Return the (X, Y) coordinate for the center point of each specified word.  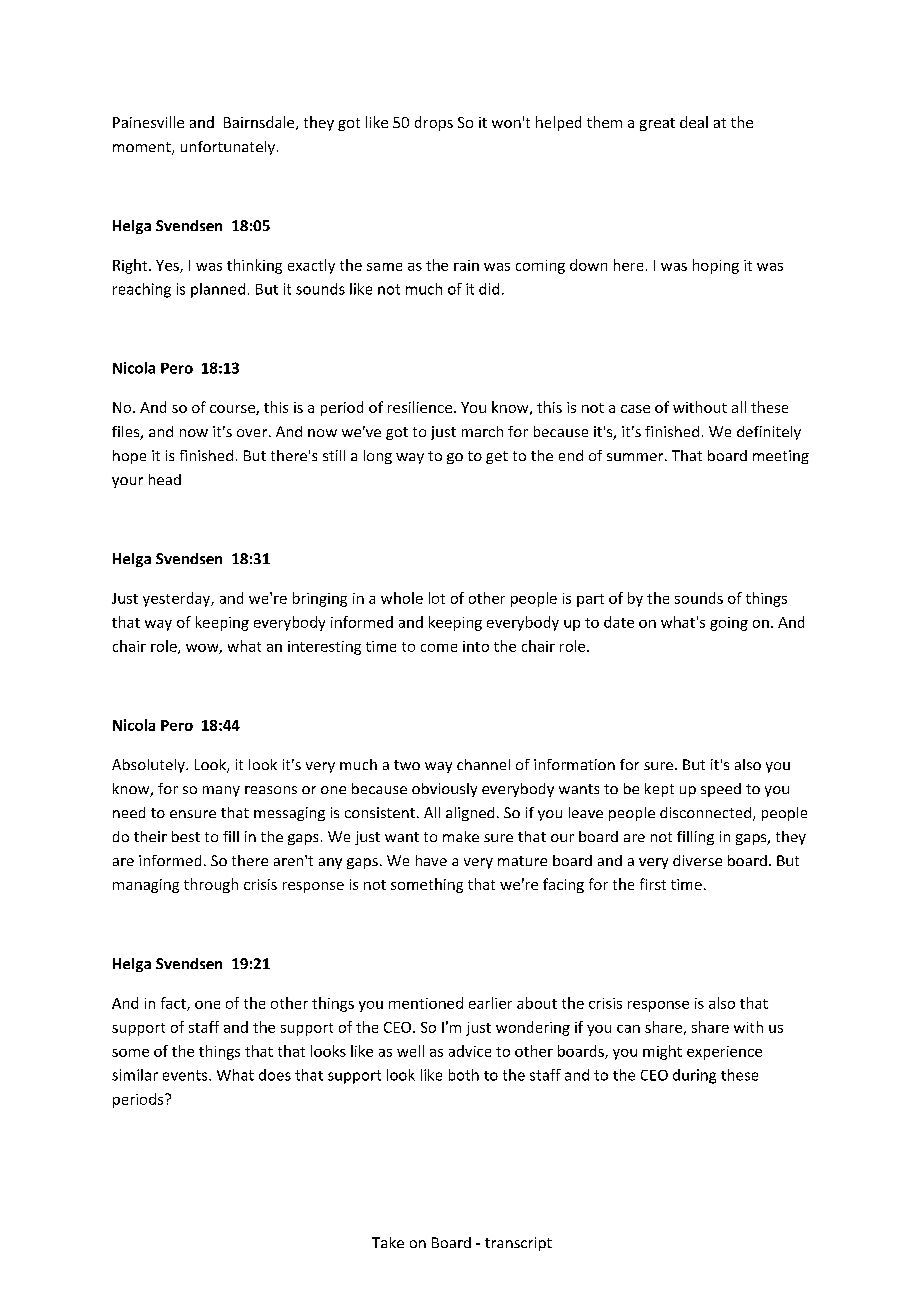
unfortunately (228, 148)
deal (694, 122)
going (729, 624)
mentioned (426, 1003)
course (233, 410)
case (635, 409)
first (653, 884)
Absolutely (149, 766)
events (186, 1075)
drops (434, 123)
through (211, 885)
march (482, 431)
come (439, 648)
